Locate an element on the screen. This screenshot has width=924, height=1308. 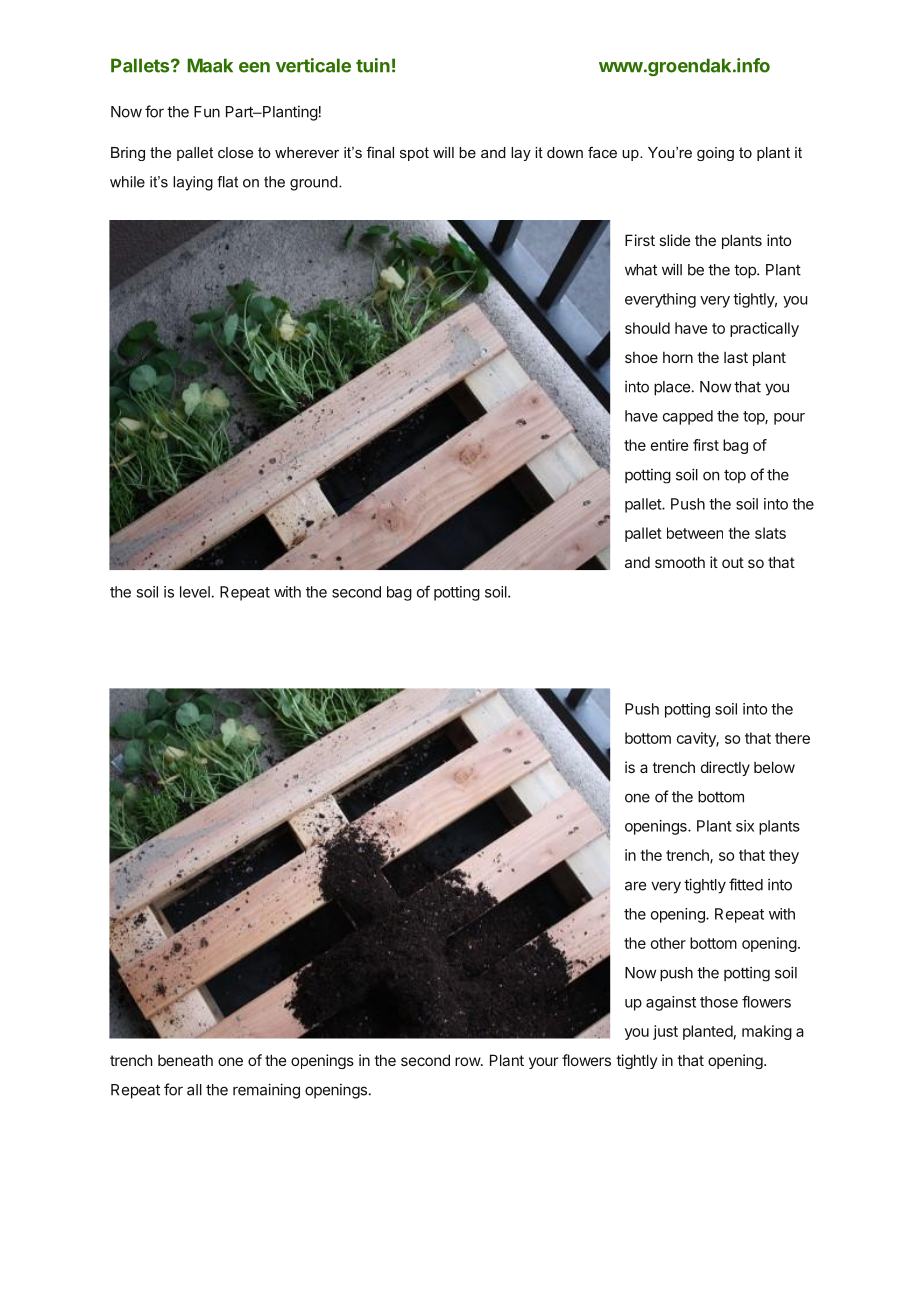
going is located at coordinates (715, 154).
